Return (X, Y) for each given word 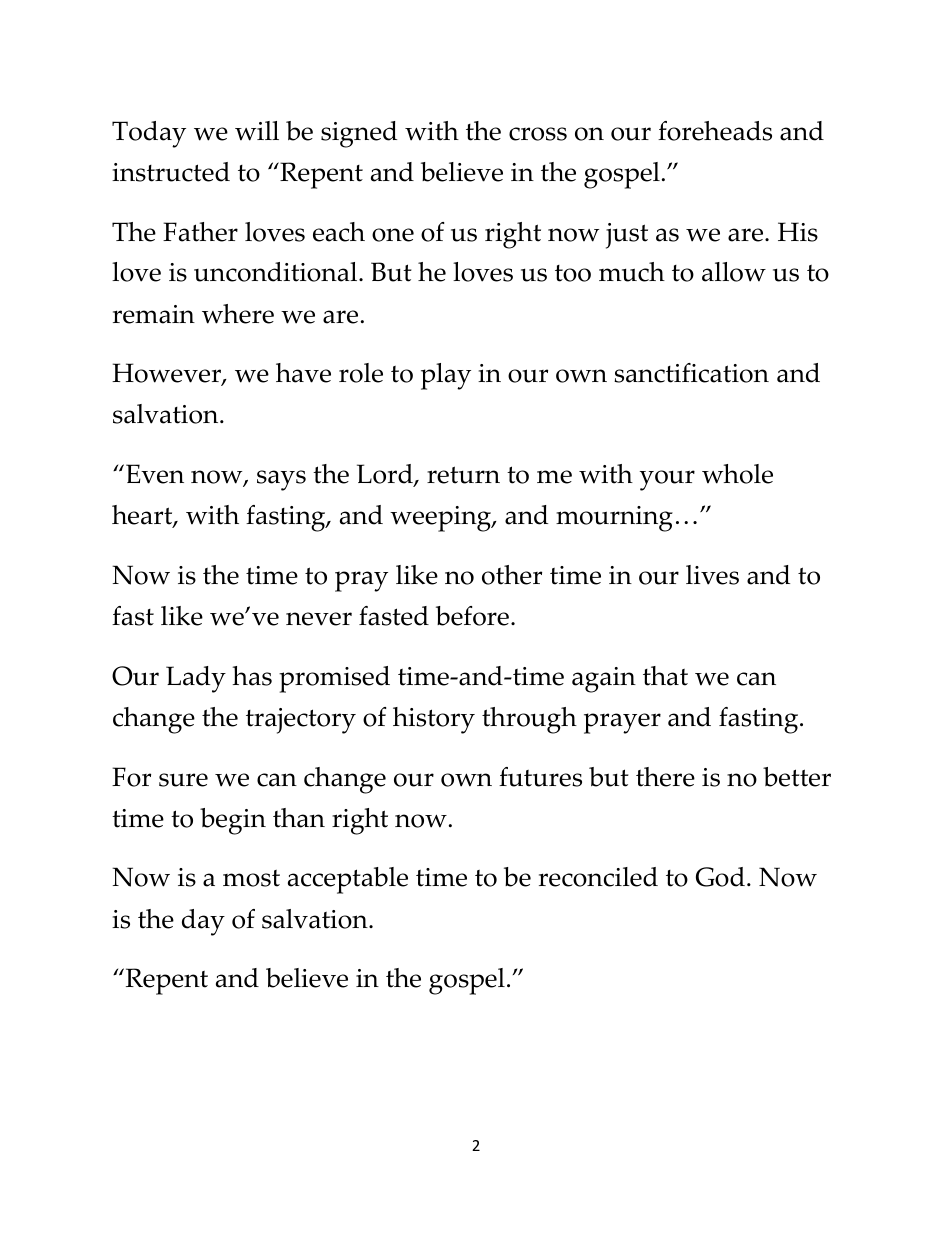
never (319, 619)
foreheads (715, 131)
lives (712, 575)
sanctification (691, 373)
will (257, 131)
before (472, 616)
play (446, 376)
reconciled (598, 877)
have (303, 373)
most (251, 878)
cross (538, 134)
